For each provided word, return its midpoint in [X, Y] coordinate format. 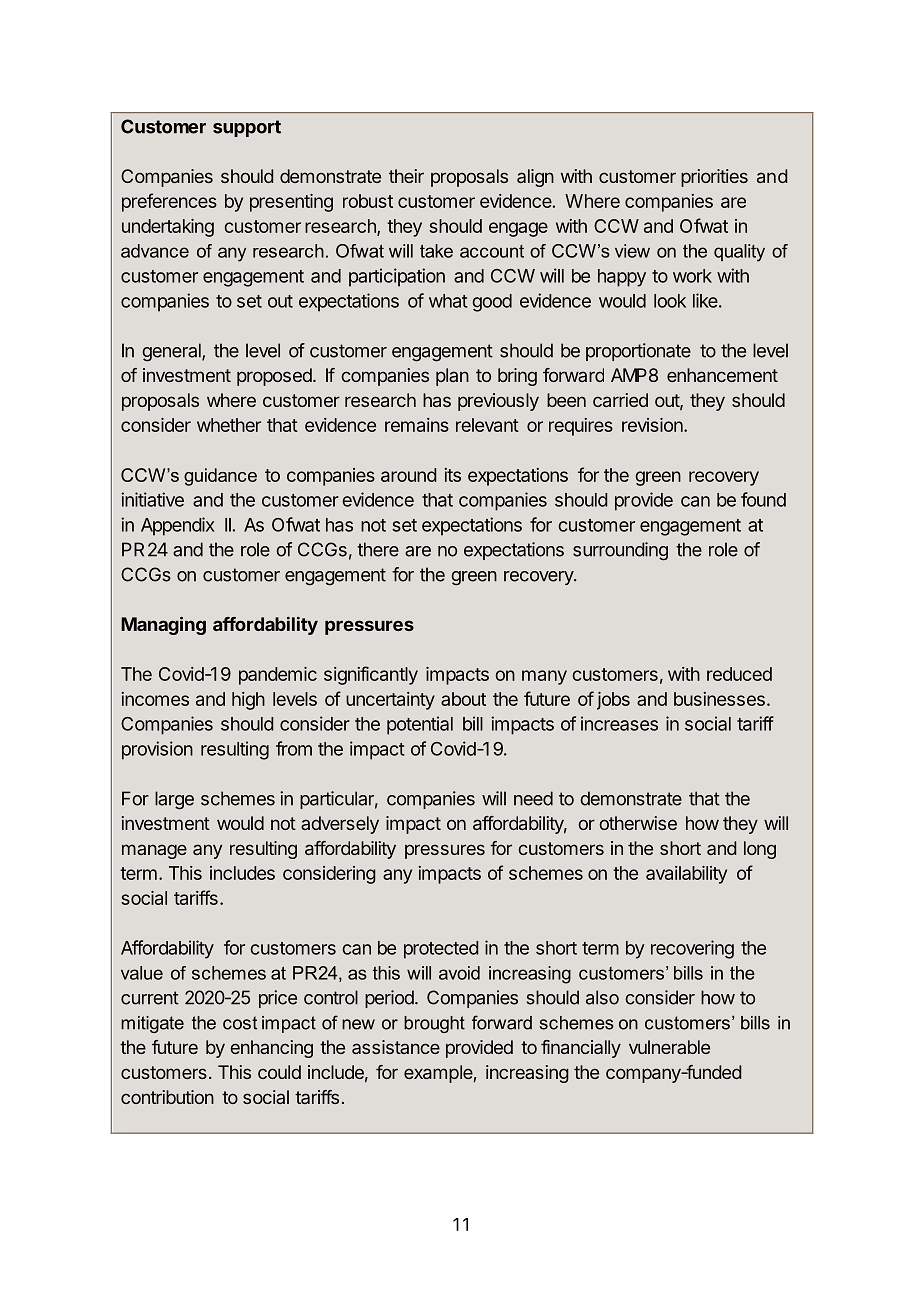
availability [686, 875]
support [247, 128]
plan [452, 377]
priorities [714, 178]
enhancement [722, 375]
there [378, 549]
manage [154, 851]
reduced [739, 674]
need [533, 798]
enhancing [271, 1049]
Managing [163, 626]
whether [229, 425]
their [406, 176]
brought [434, 1024]
